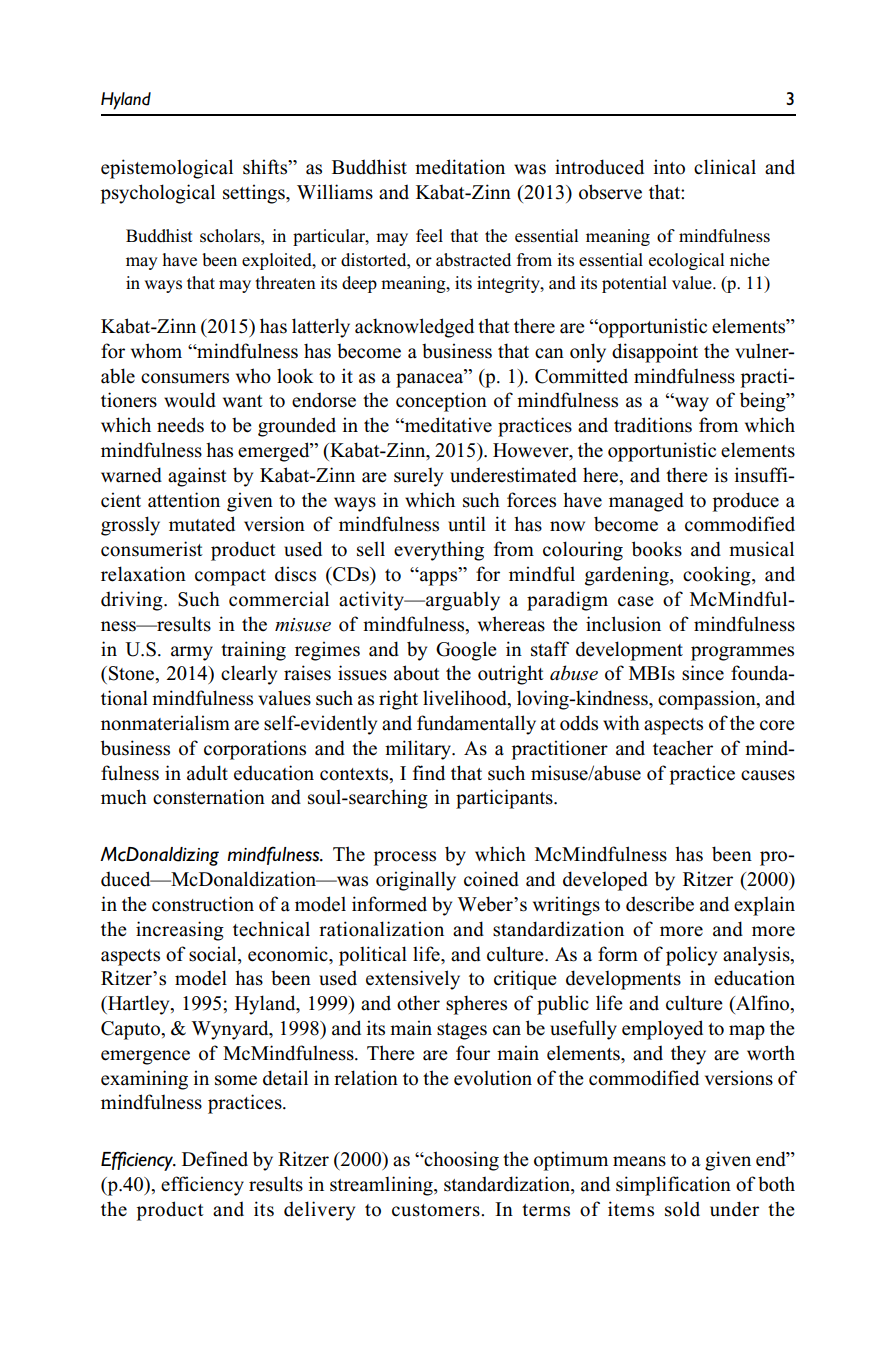 The width and height of the page is (896, 1345). What do you see at coordinates (673, 1186) in the page?
I see `simplification` at bounding box center [673, 1186].
